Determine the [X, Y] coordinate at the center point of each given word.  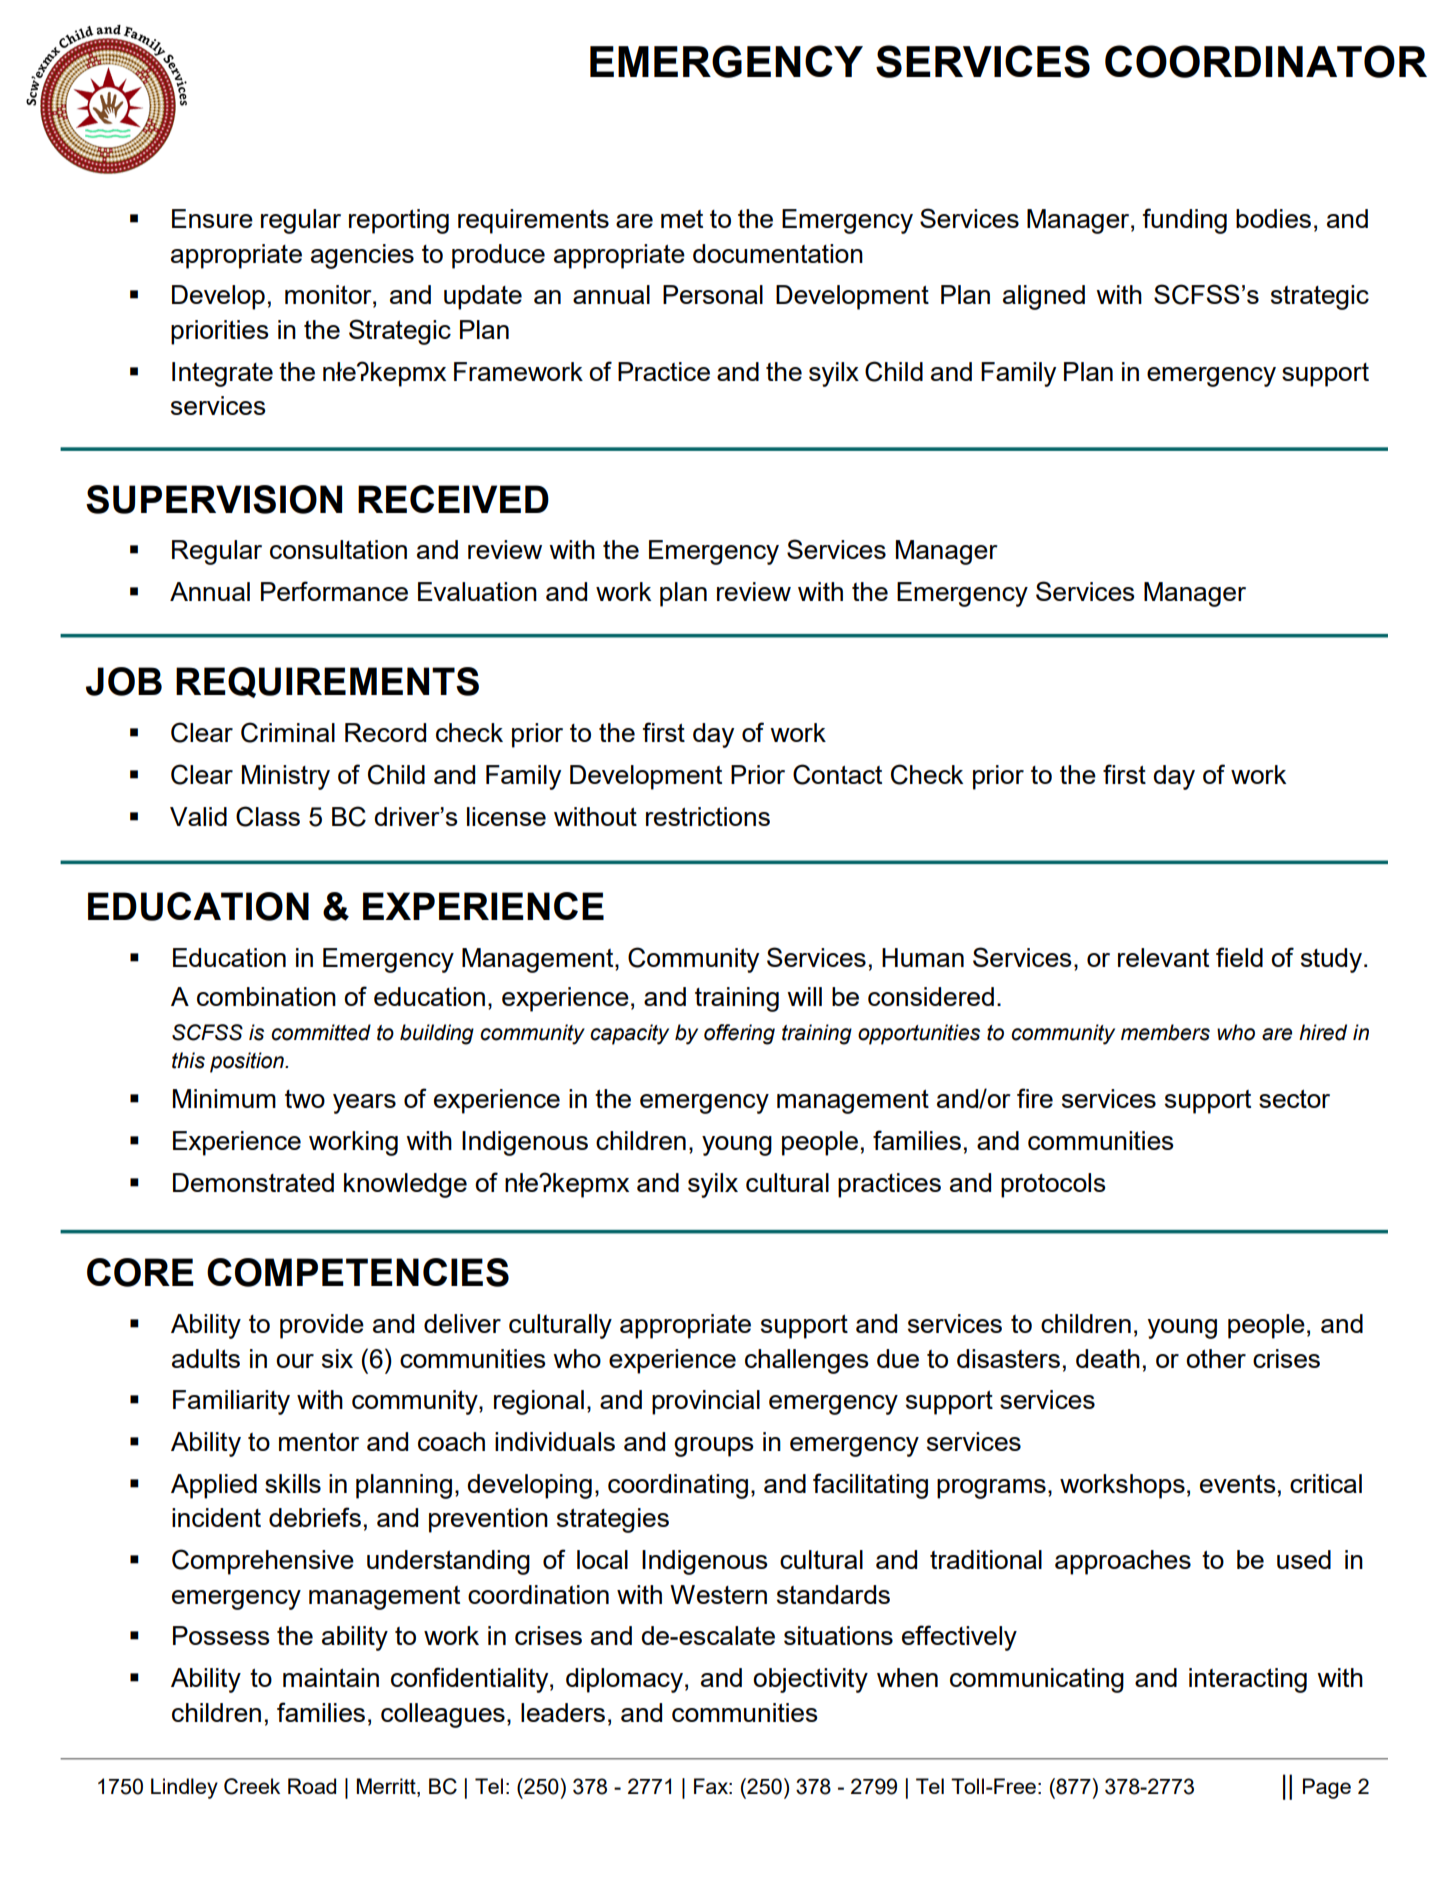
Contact [837, 774]
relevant [1163, 957]
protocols [1053, 1185]
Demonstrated [253, 1182]
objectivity [810, 1680]
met [682, 219]
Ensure [212, 218]
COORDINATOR [1266, 61]
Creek [252, 1786]
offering [739, 1034]
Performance [334, 591]
